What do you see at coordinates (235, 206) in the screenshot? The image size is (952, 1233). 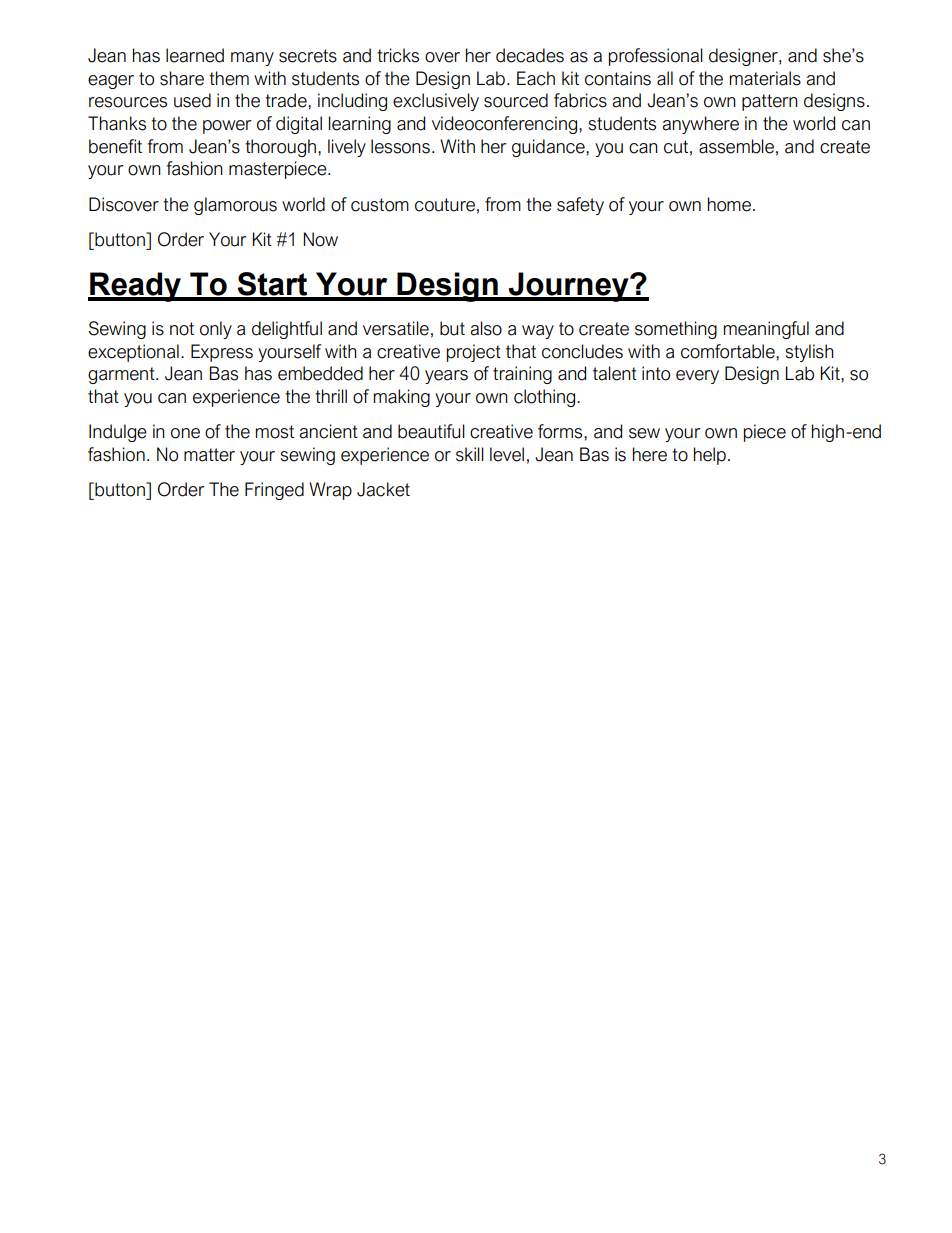 I see `glamorous` at bounding box center [235, 206].
